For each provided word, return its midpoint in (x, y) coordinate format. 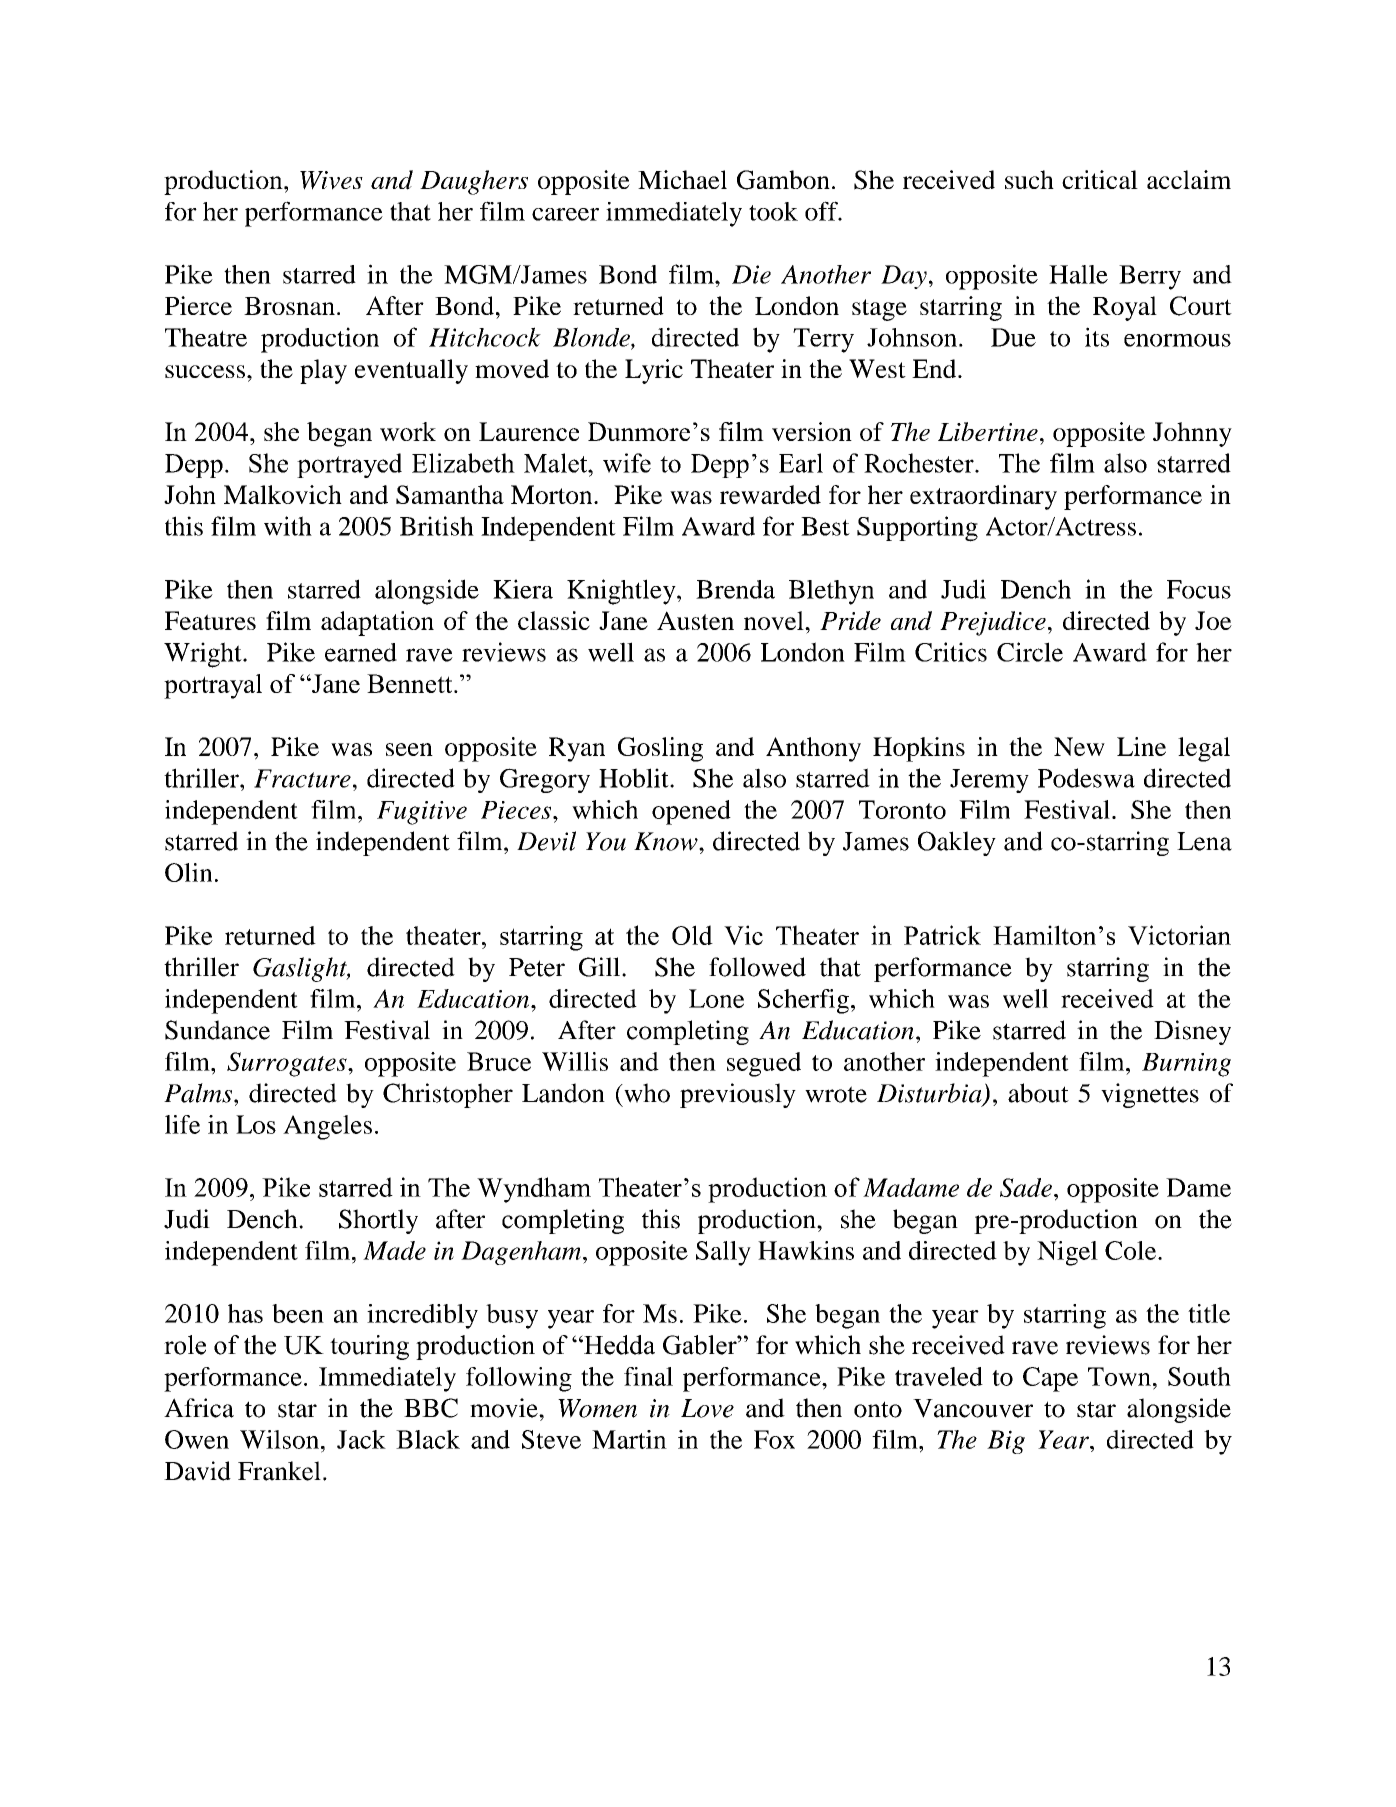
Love (707, 1408)
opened (691, 812)
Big (1006, 1442)
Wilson (279, 1439)
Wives (331, 180)
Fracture (302, 778)
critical (1100, 179)
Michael (682, 179)
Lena (1204, 841)
